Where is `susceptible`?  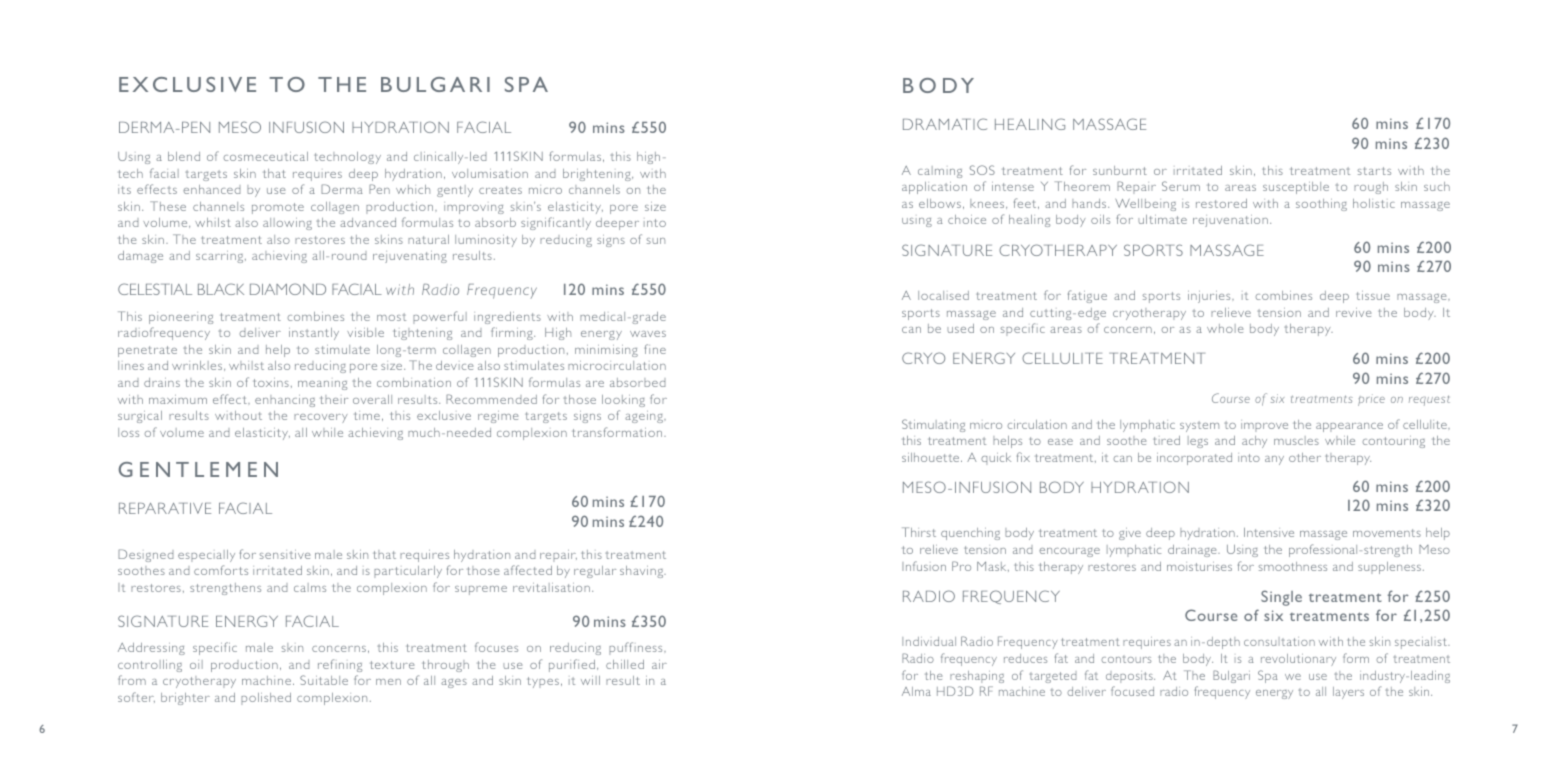 susceptible is located at coordinates (1296, 188).
